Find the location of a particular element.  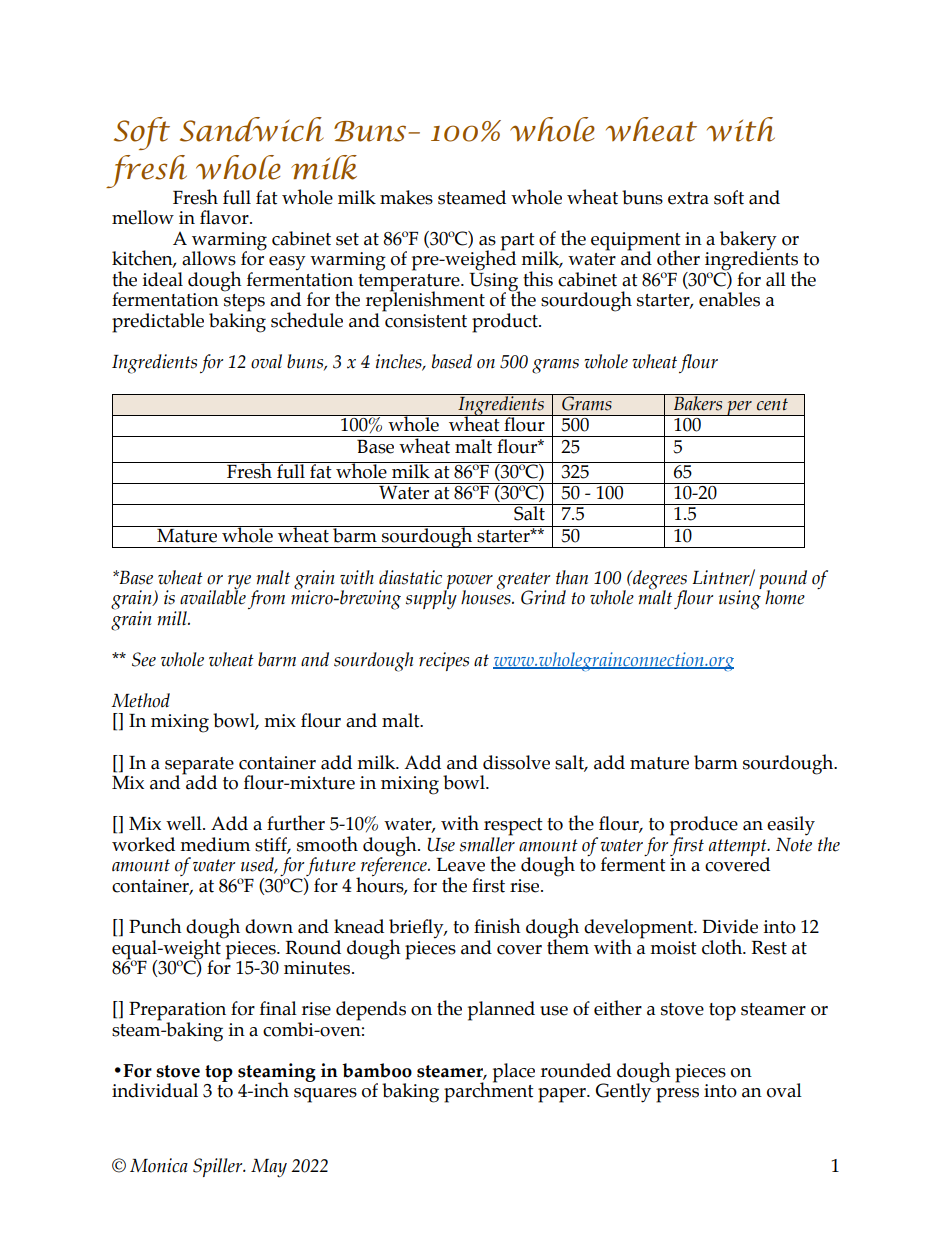

Leave is located at coordinates (461, 865).
